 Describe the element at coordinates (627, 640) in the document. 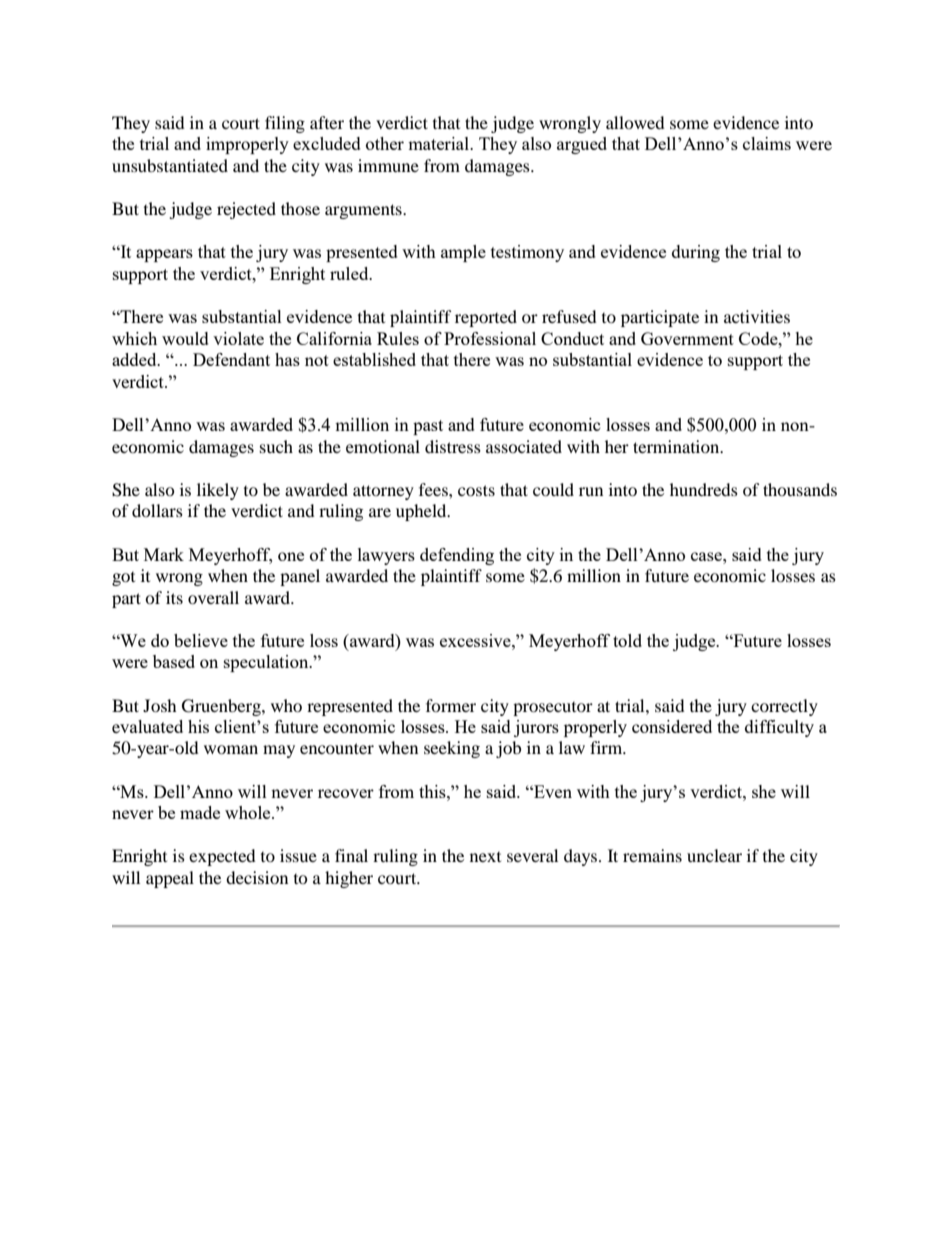

I see `told` at that location.
